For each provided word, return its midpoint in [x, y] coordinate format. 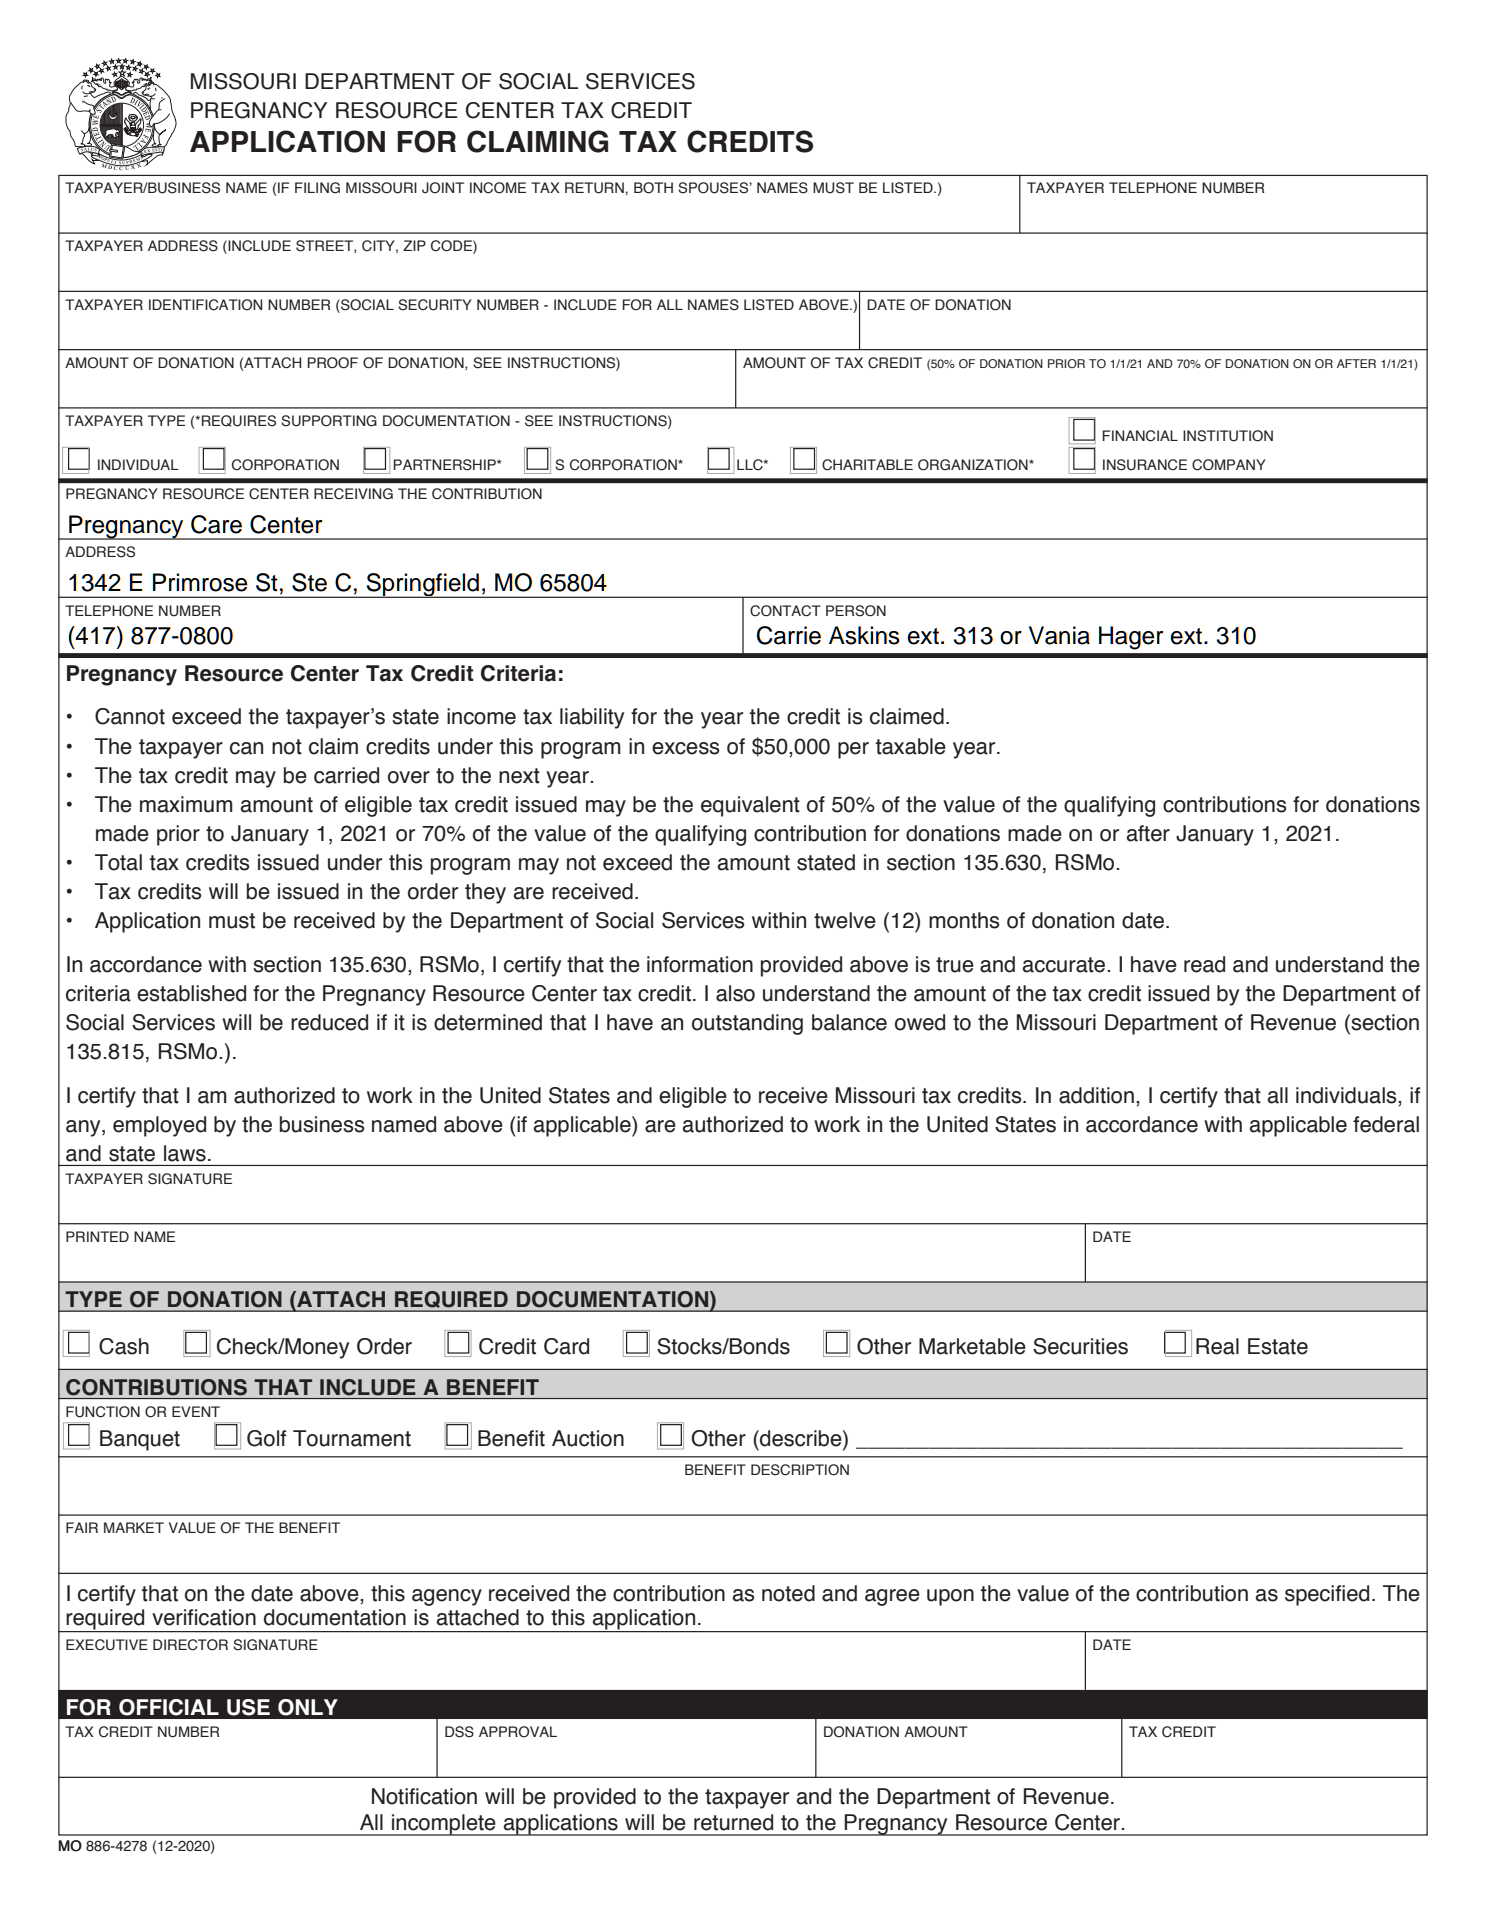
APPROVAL [518, 1732]
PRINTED [97, 1236]
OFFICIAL [169, 1707]
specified [1327, 1595]
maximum [186, 804]
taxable [911, 746]
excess [686, 748]
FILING [317, 188]
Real [1217, 1346]
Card [566, 1346]
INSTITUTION [1228, 436]
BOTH [653, 188]
